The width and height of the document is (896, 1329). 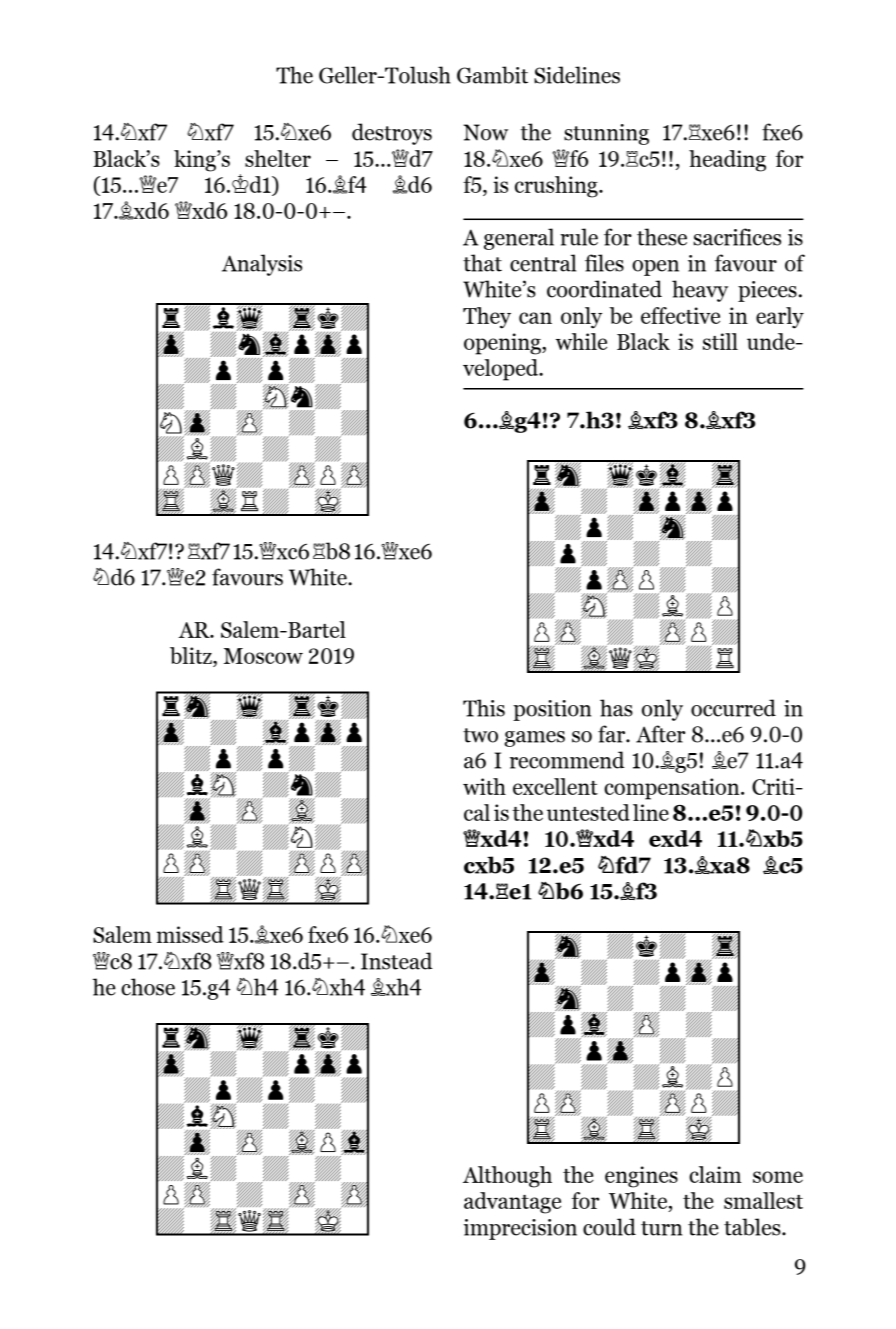 What do you see at coordinates (673, 789) in the document?
I see `compensation` at bounding box center [673, 789].
